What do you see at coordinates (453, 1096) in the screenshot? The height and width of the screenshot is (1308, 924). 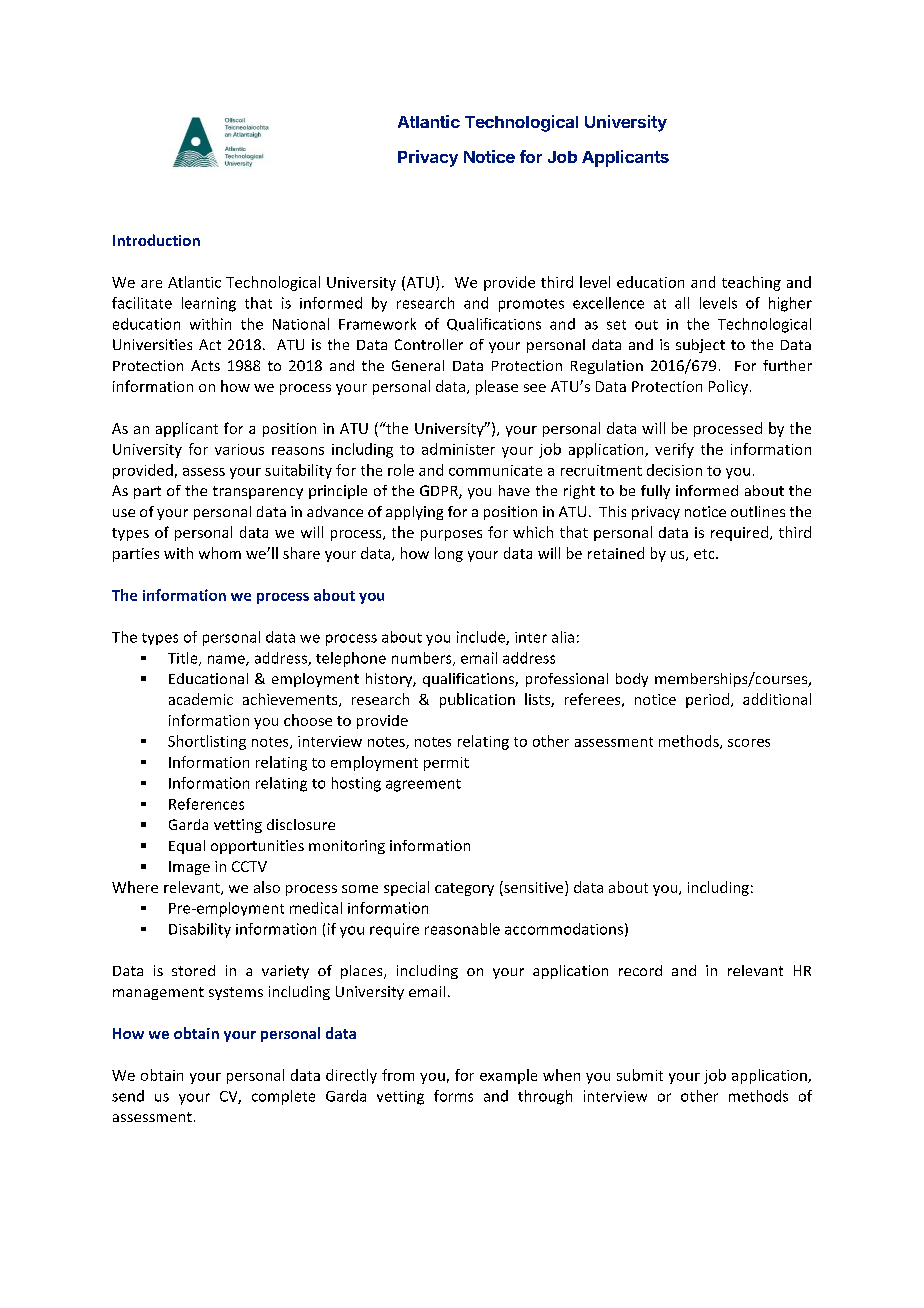 I see `forms` at bounding box center [453, 1096].
